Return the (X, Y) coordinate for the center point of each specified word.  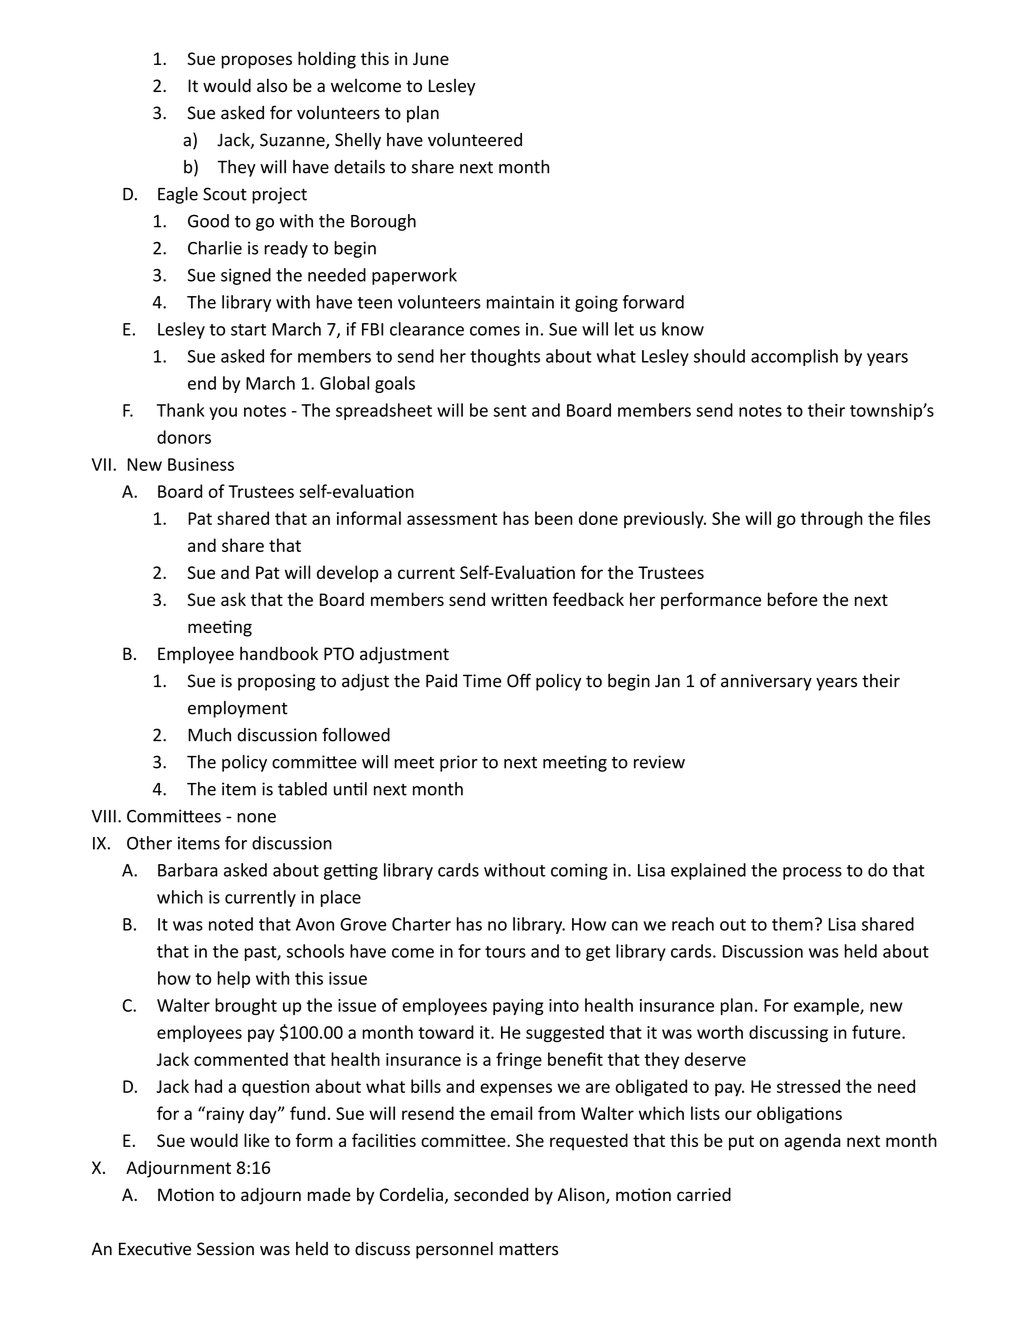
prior (459, 763)
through (832, 520)
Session (225, 1249)
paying (518, 1007)
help (234, 979)
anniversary (766, 682)
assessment (452, 519)
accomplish (794, 357)
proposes (257, 62)
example (827, 1006)
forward (653, 302)
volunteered (475, 140)
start (248, 330)
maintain (520, 302)
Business (201, 464)
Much (209, 735)
